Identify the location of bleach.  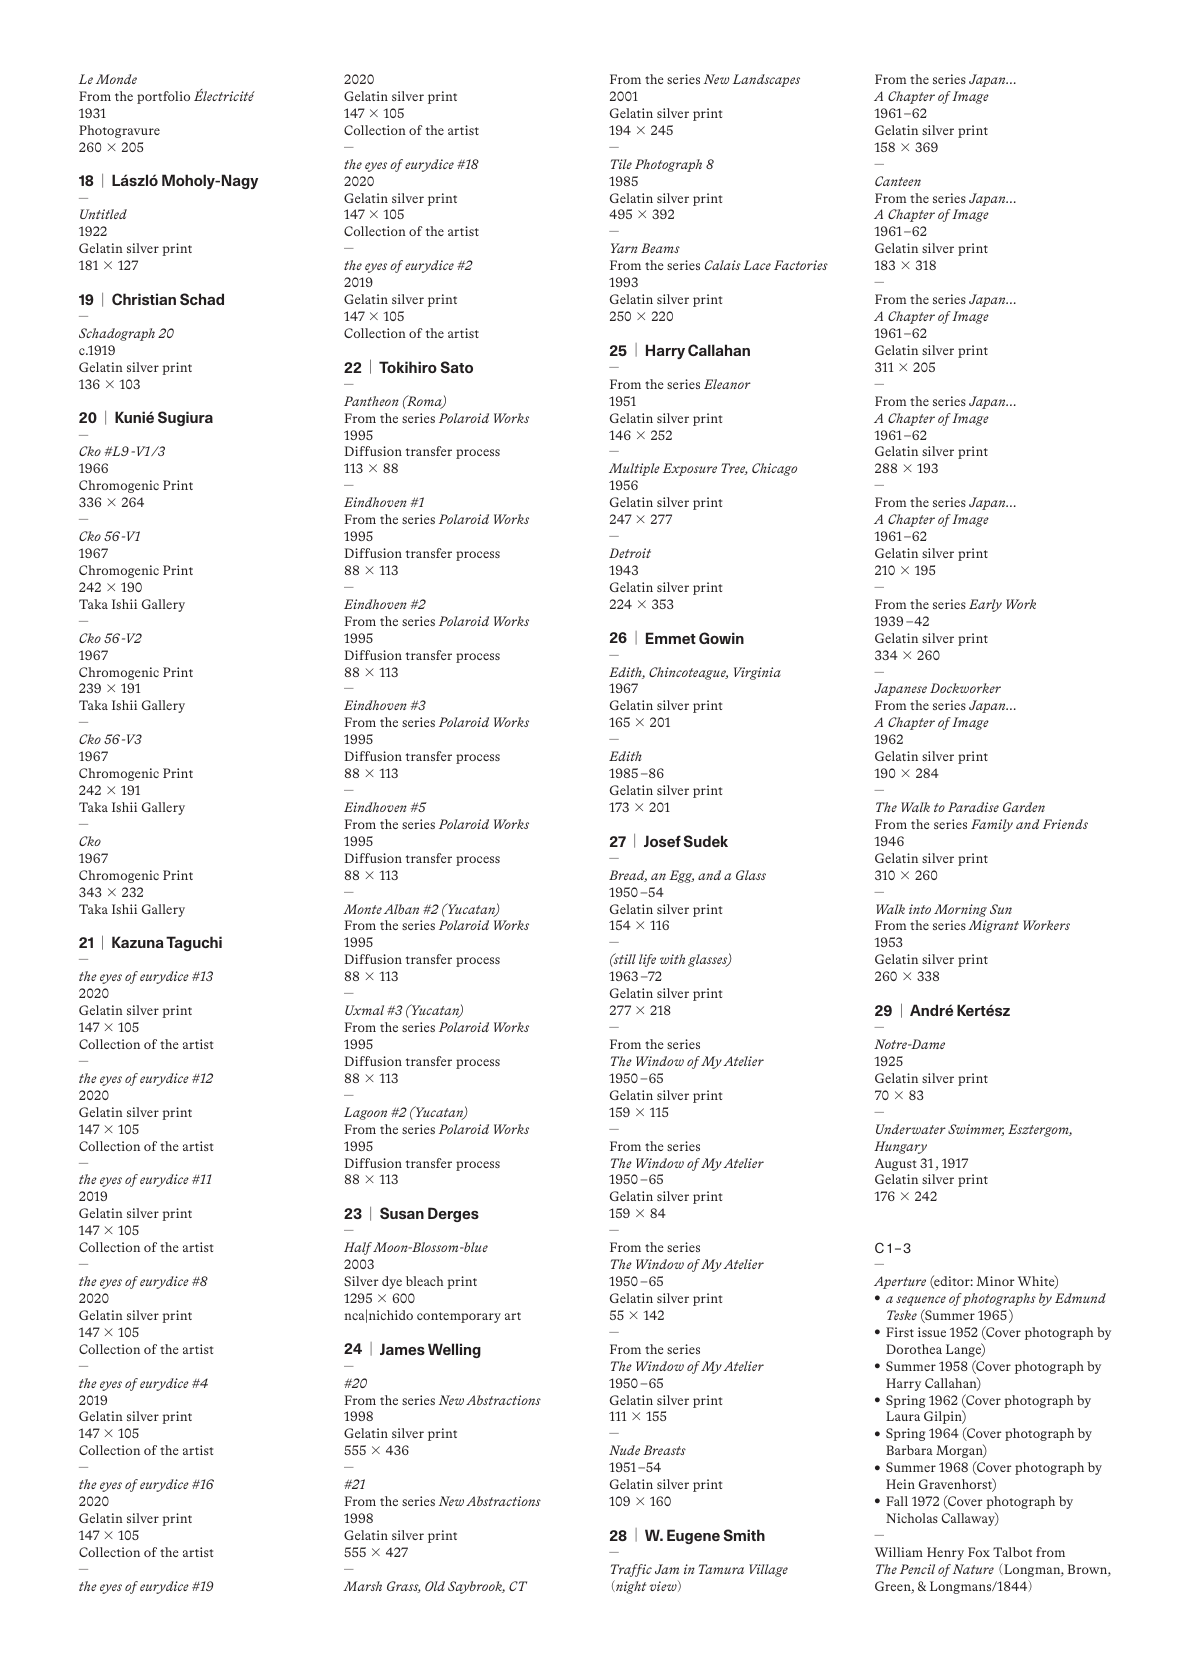
(424, 1281).
